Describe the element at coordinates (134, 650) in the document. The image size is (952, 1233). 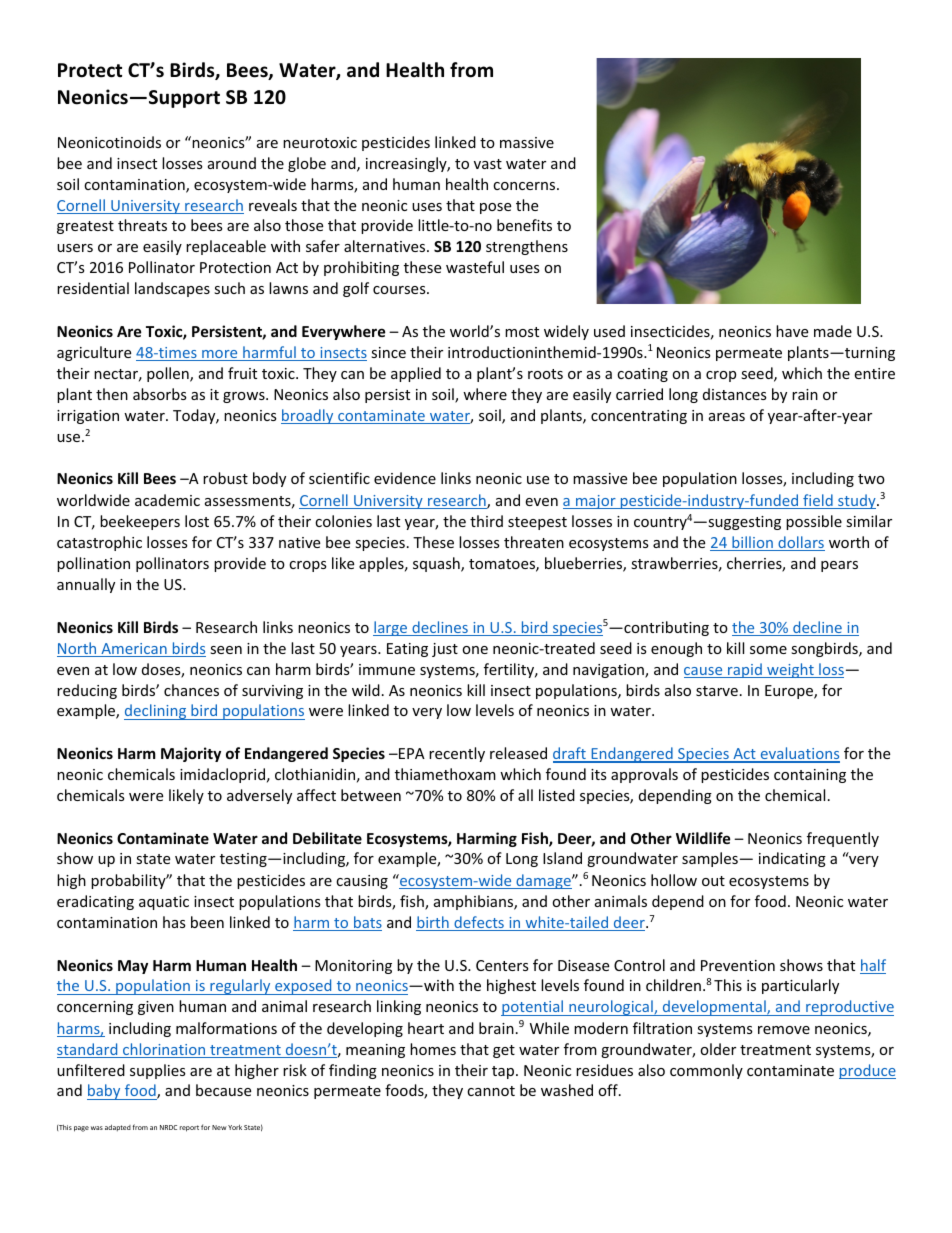
I see `American` at that location.
